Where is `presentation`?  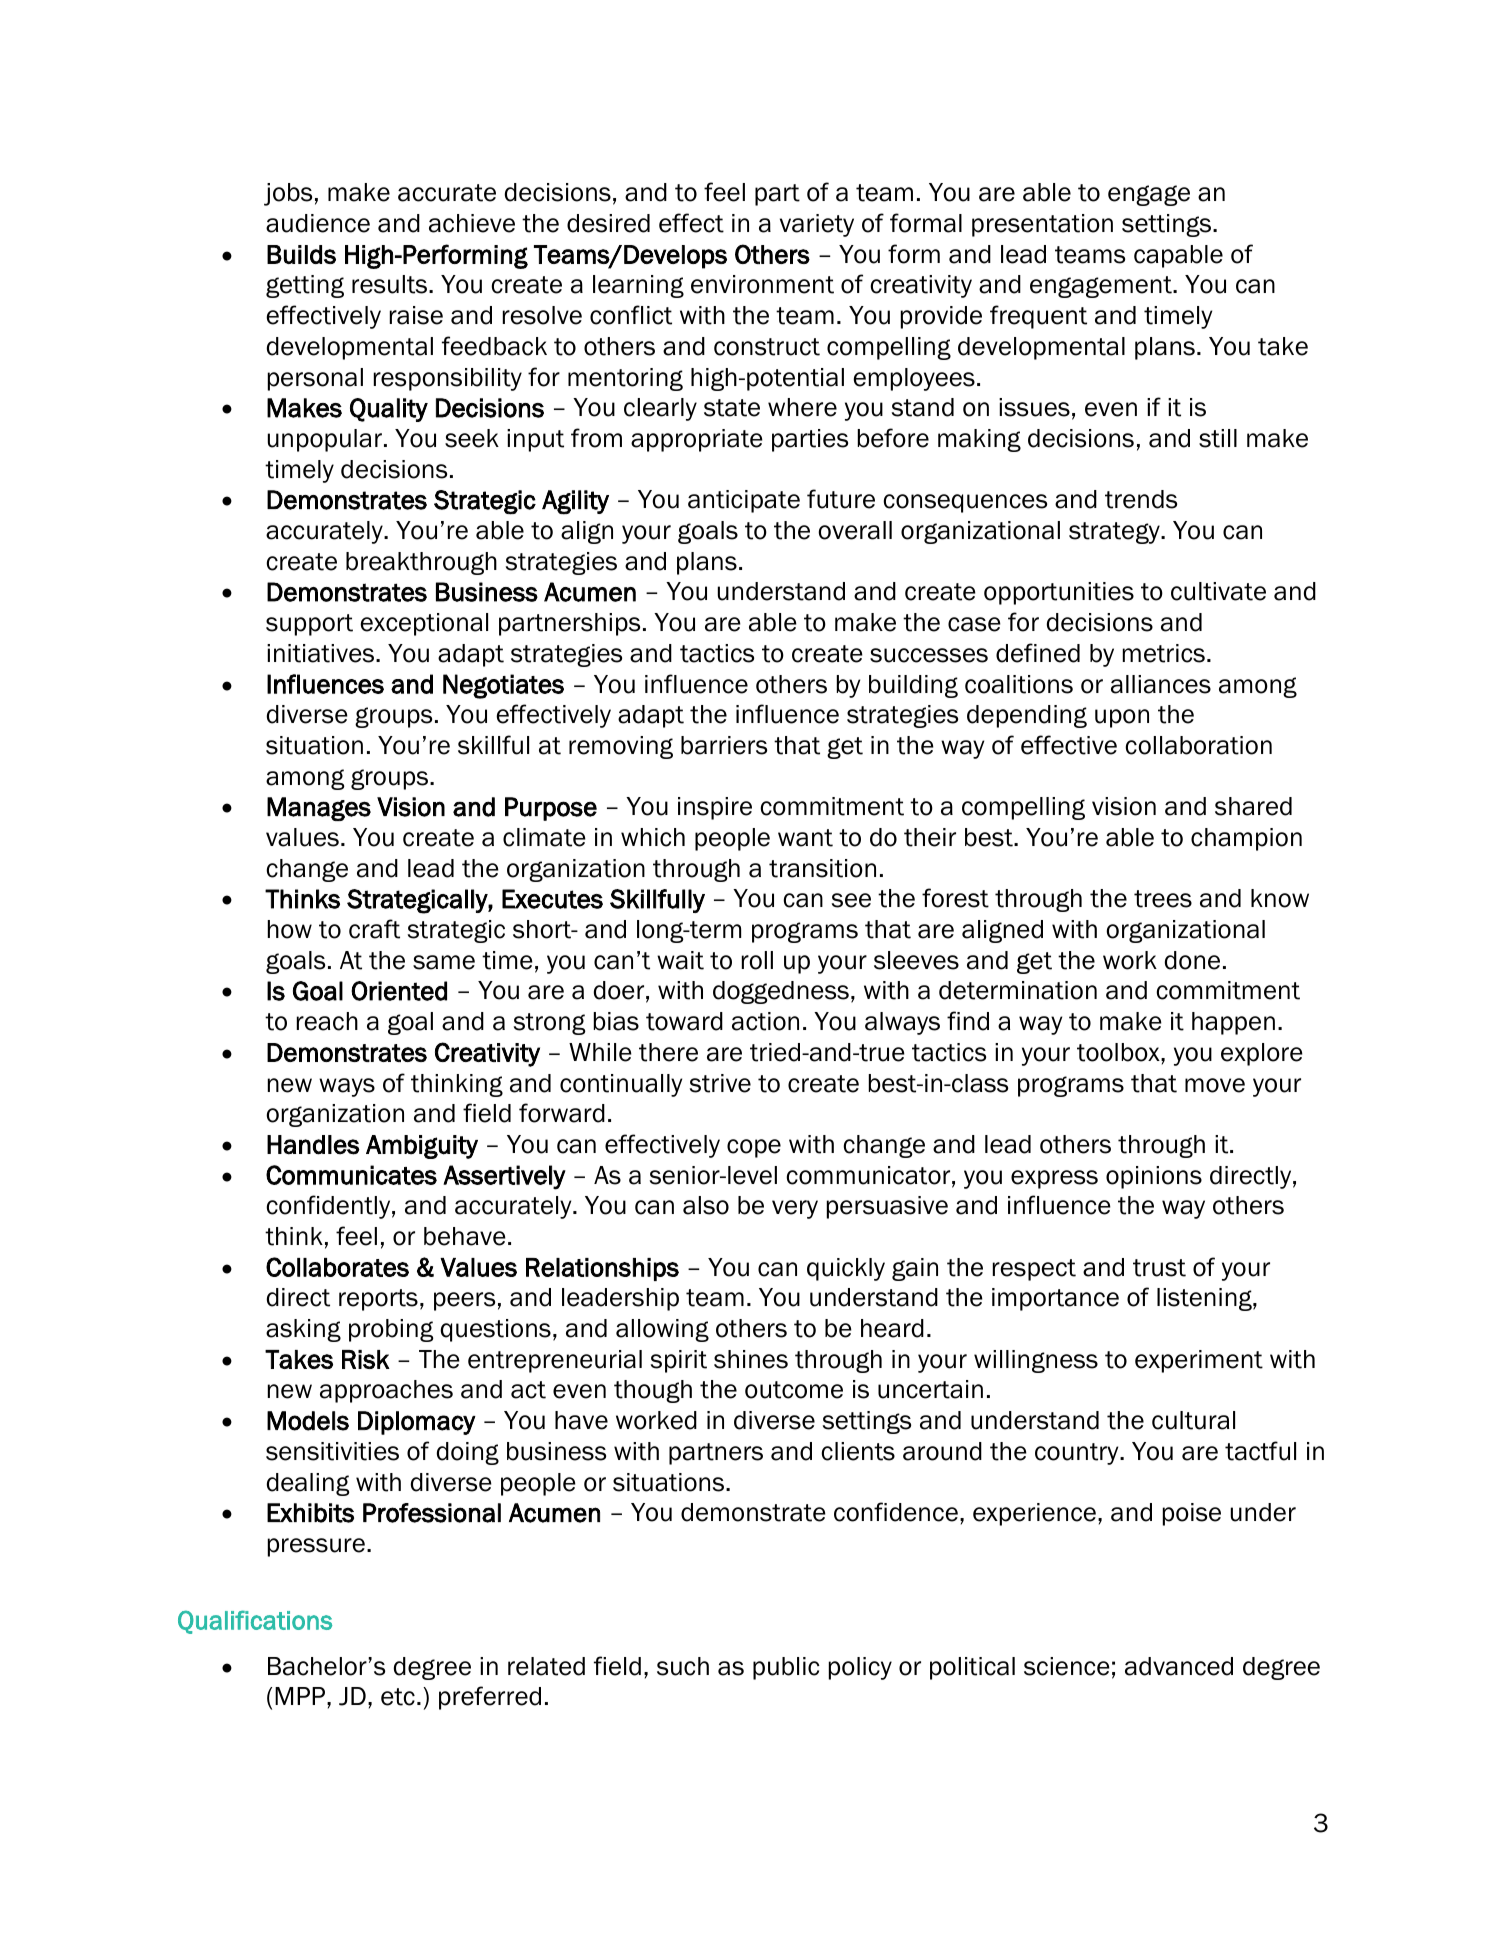
presentation is located at coordinates (1042, 225).
